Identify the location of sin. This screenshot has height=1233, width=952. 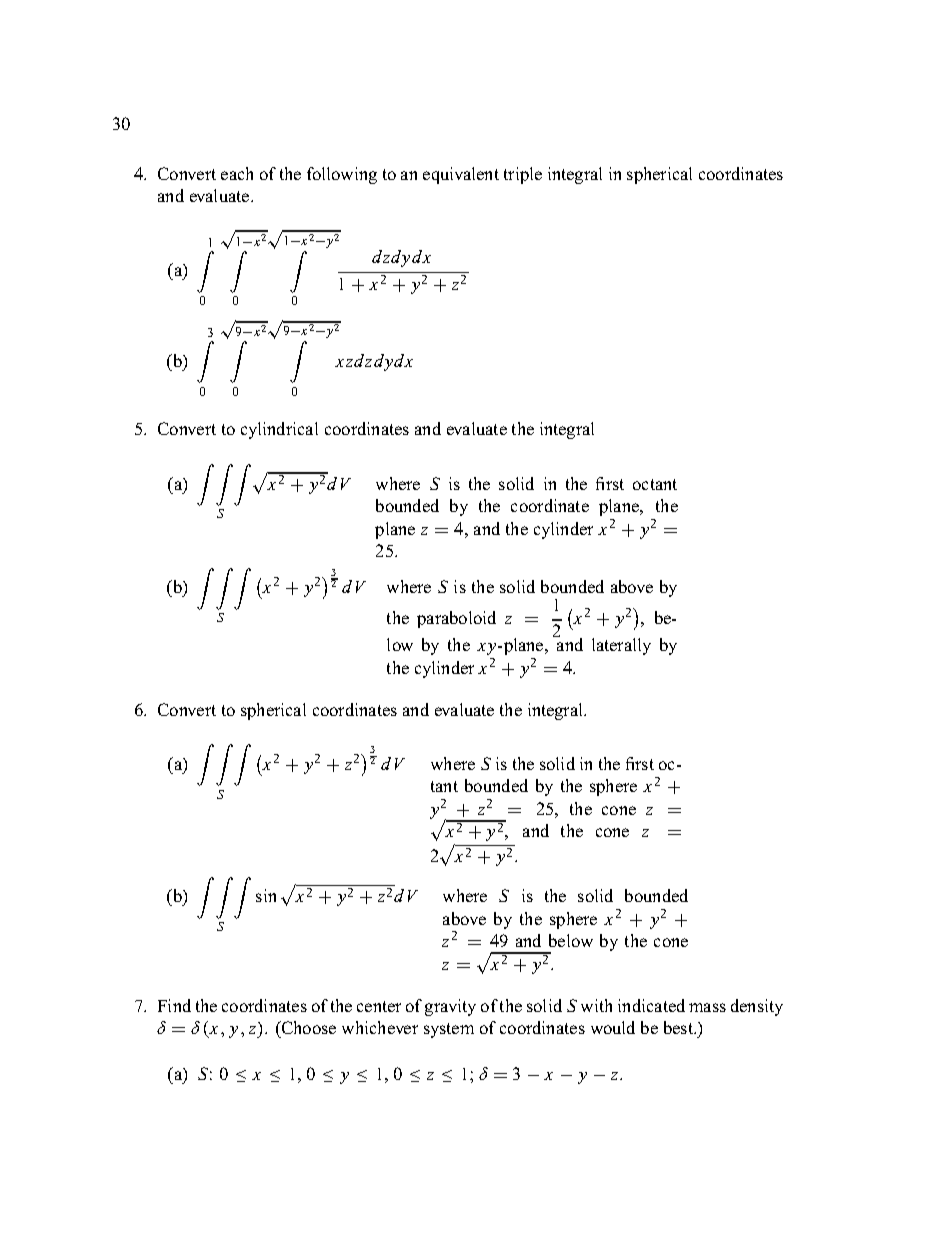
(266, 895).
